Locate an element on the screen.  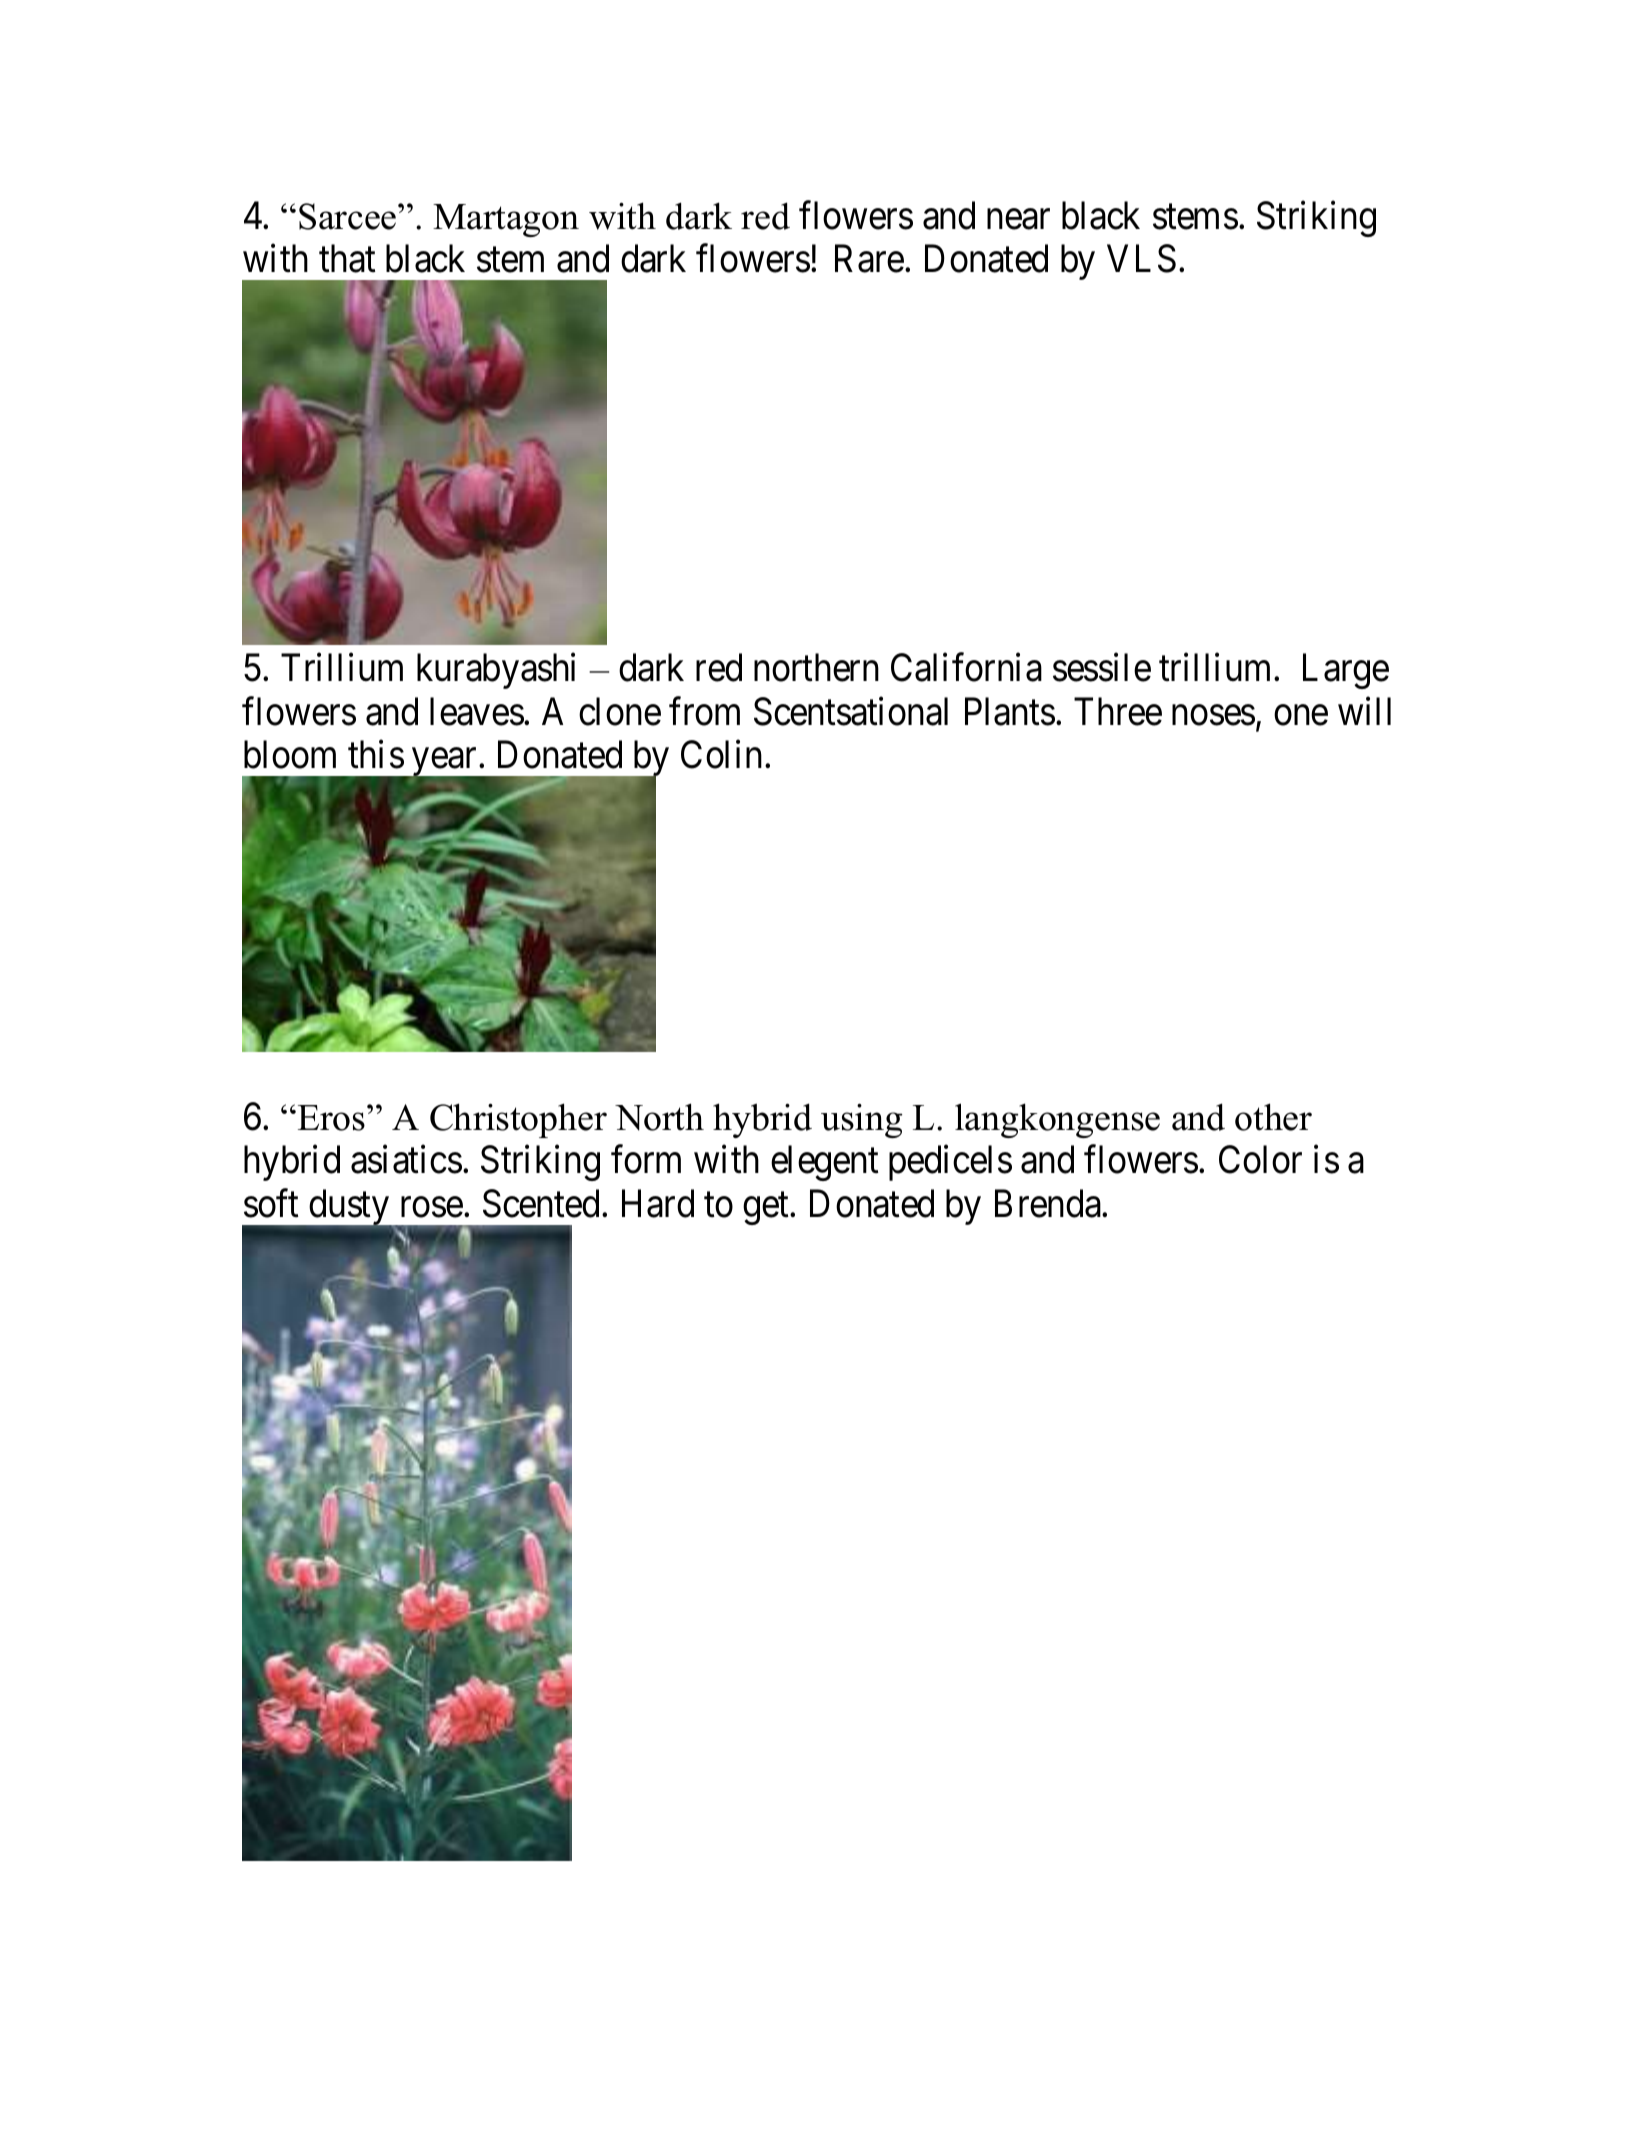
that is located at coordinates (347, 258).
